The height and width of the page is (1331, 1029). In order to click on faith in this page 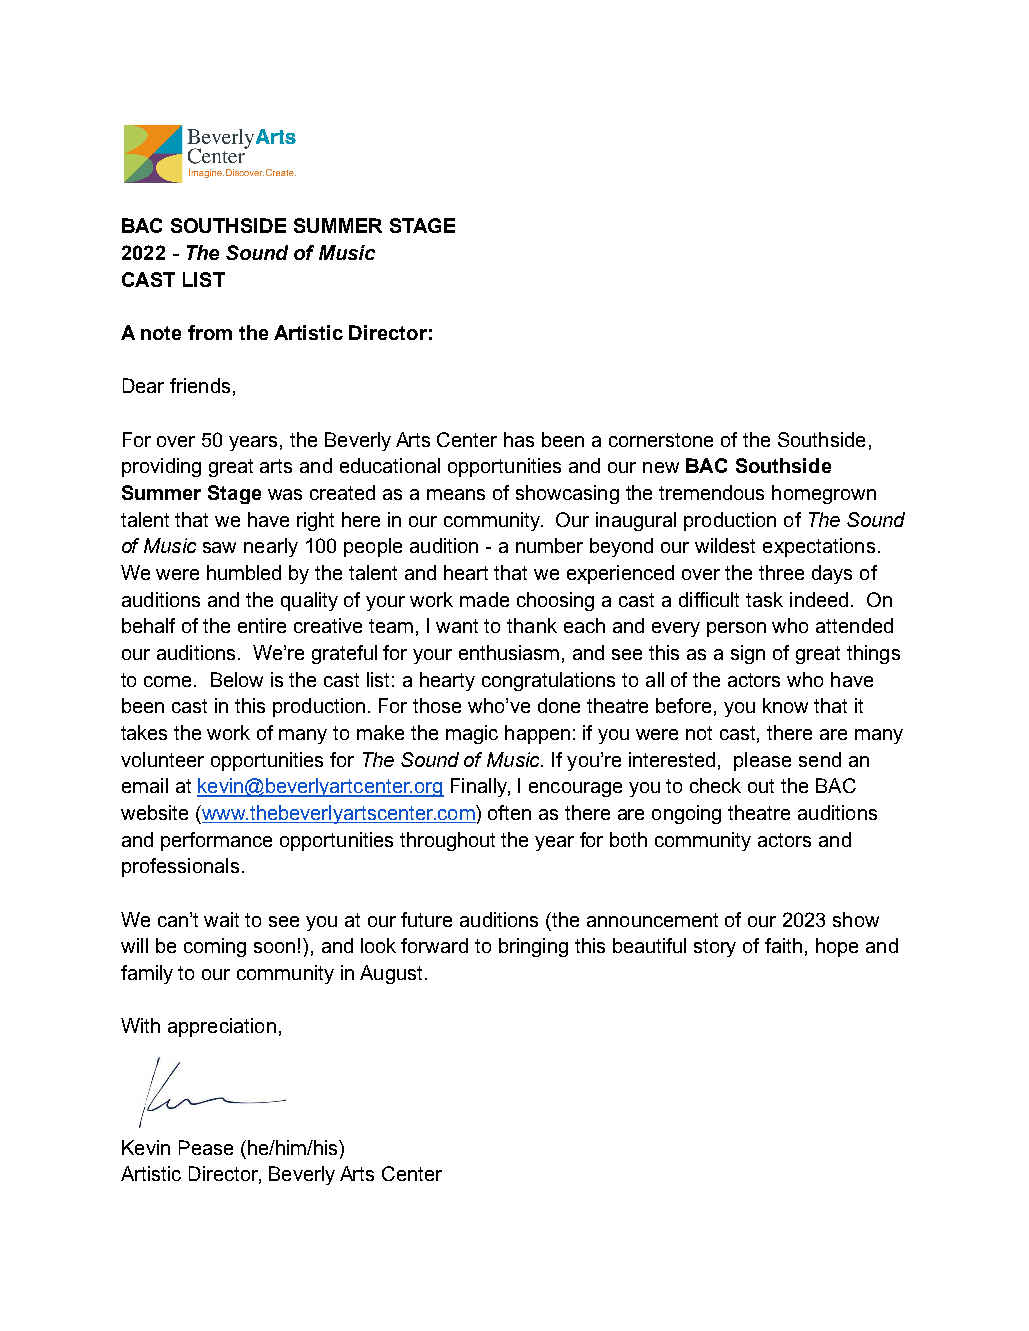, I will do `click(783, 945)`.
